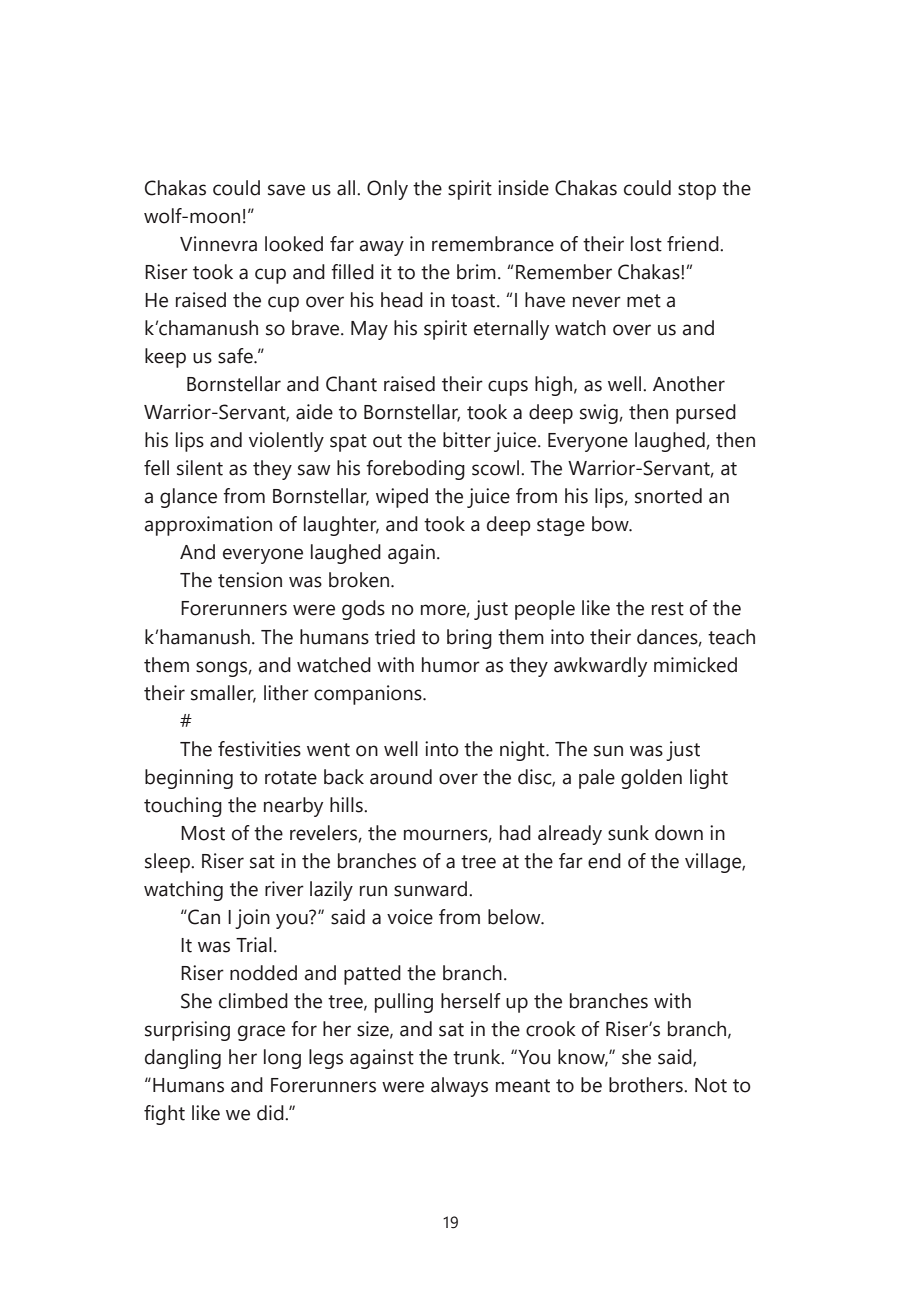 The image size is (901, 1316). I want to click on dangling, so click(183, 1059).
